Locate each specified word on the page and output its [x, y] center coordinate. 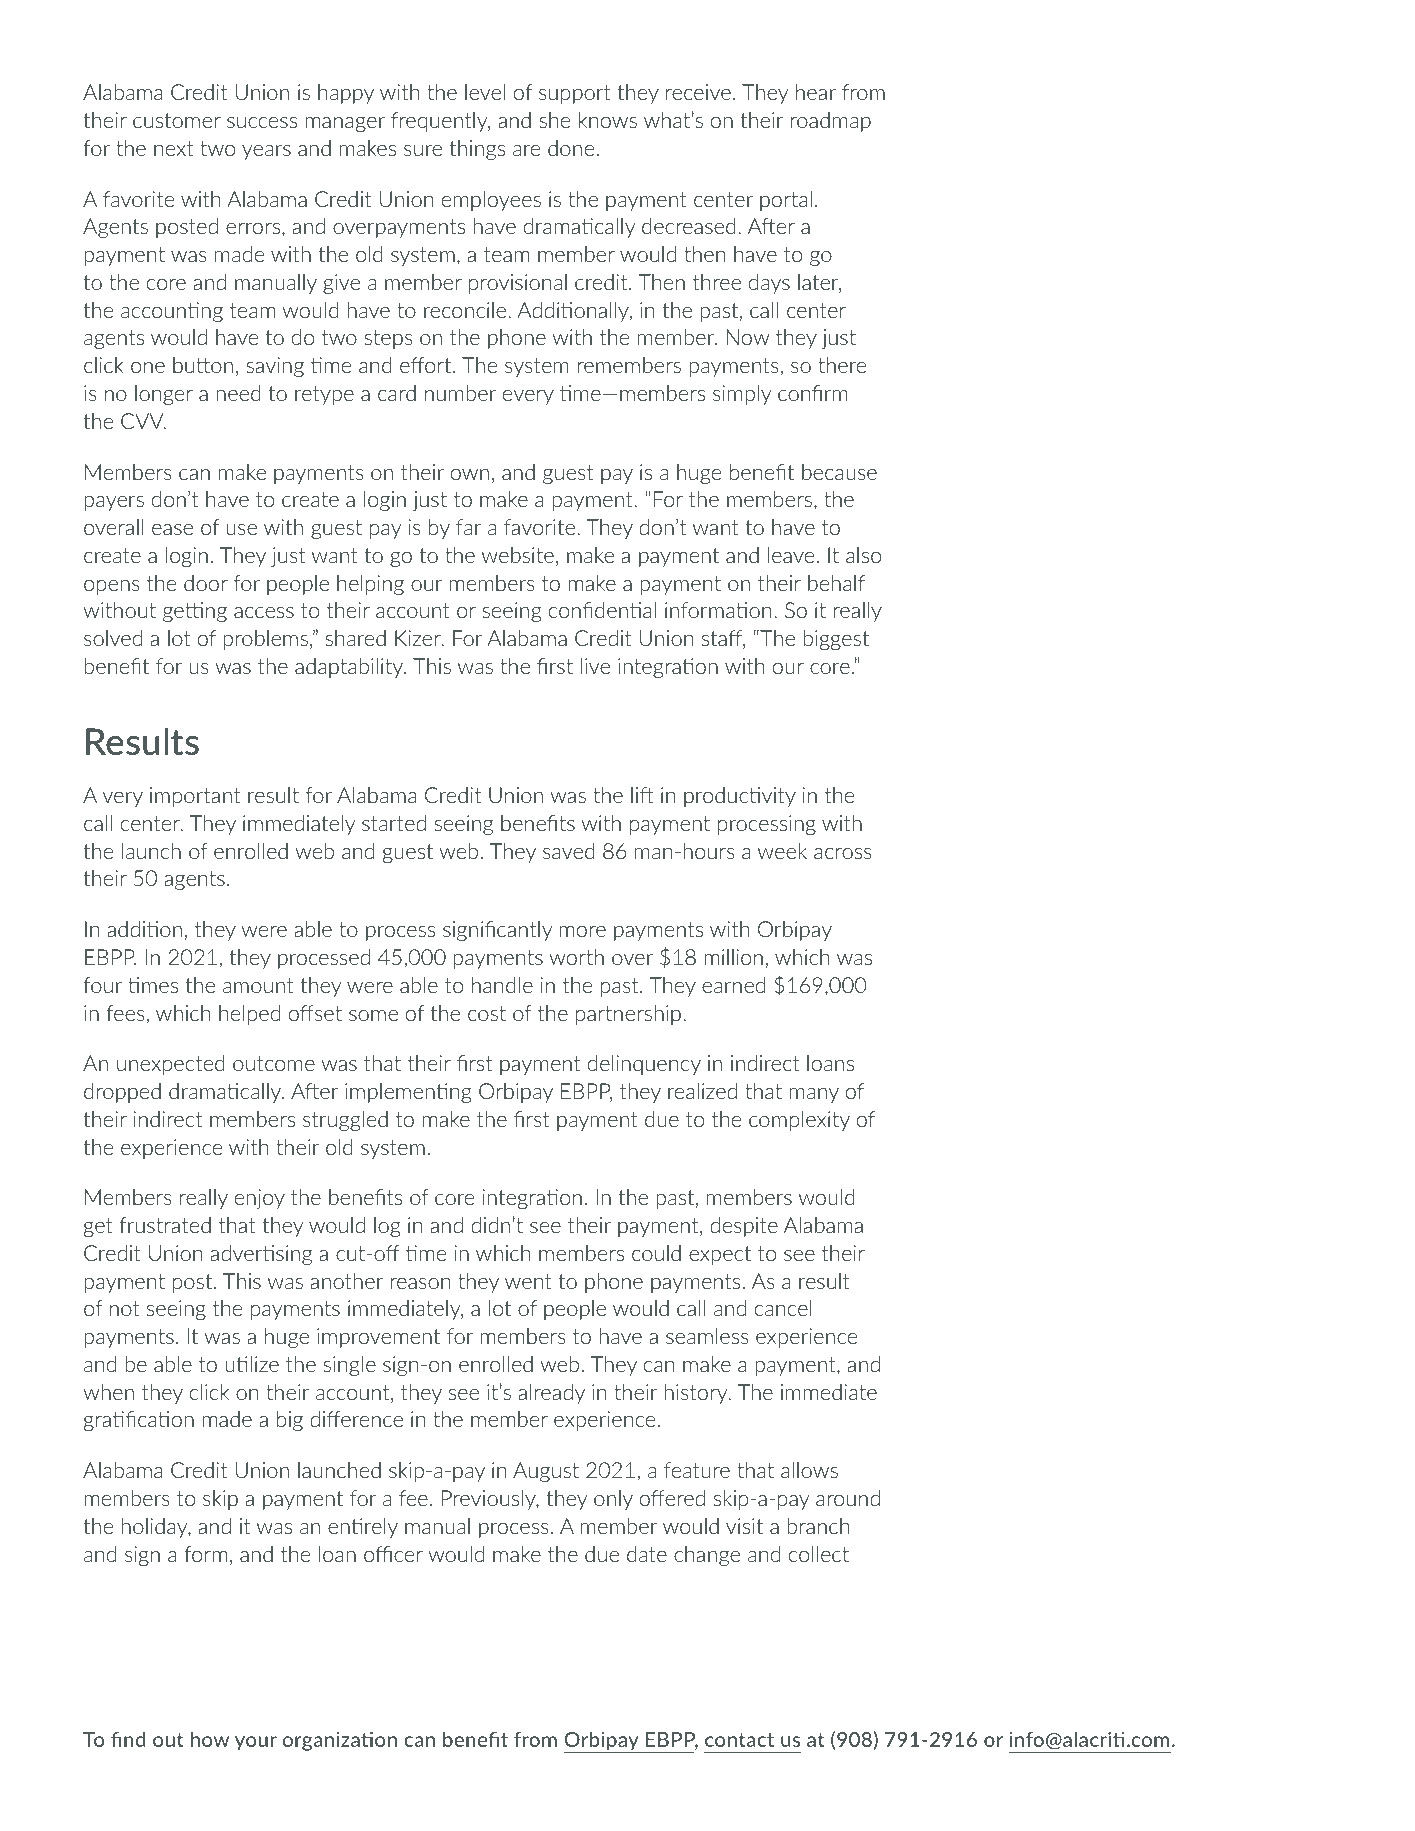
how [210, 1739]
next [174, 148]
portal [786, 201]
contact [739, 1740]
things [477, 150]
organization [340, 1741]
